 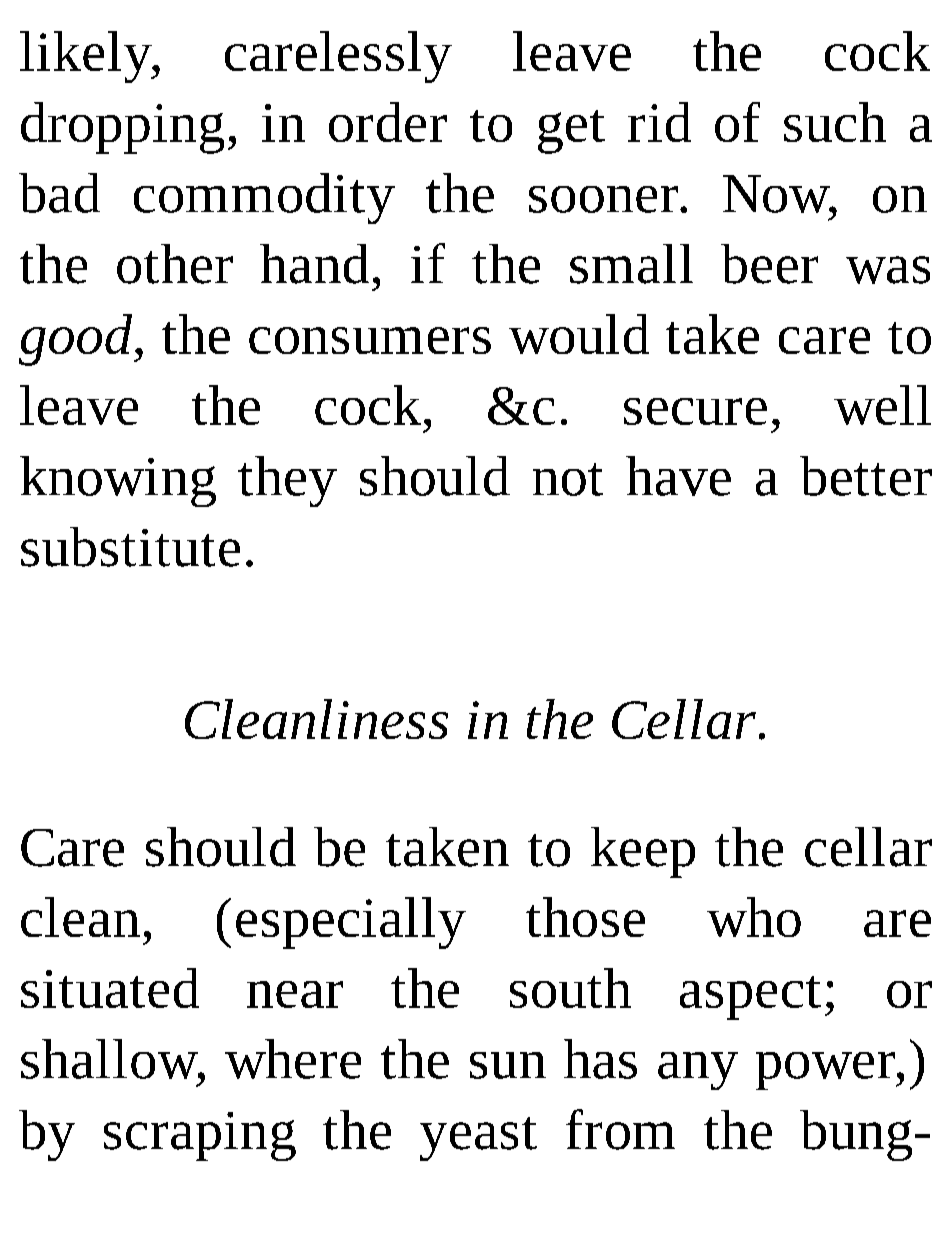 What do you see at coordinates (695, 411) in the screenshot?
I see `secure` at bounding box center [695, 411].
